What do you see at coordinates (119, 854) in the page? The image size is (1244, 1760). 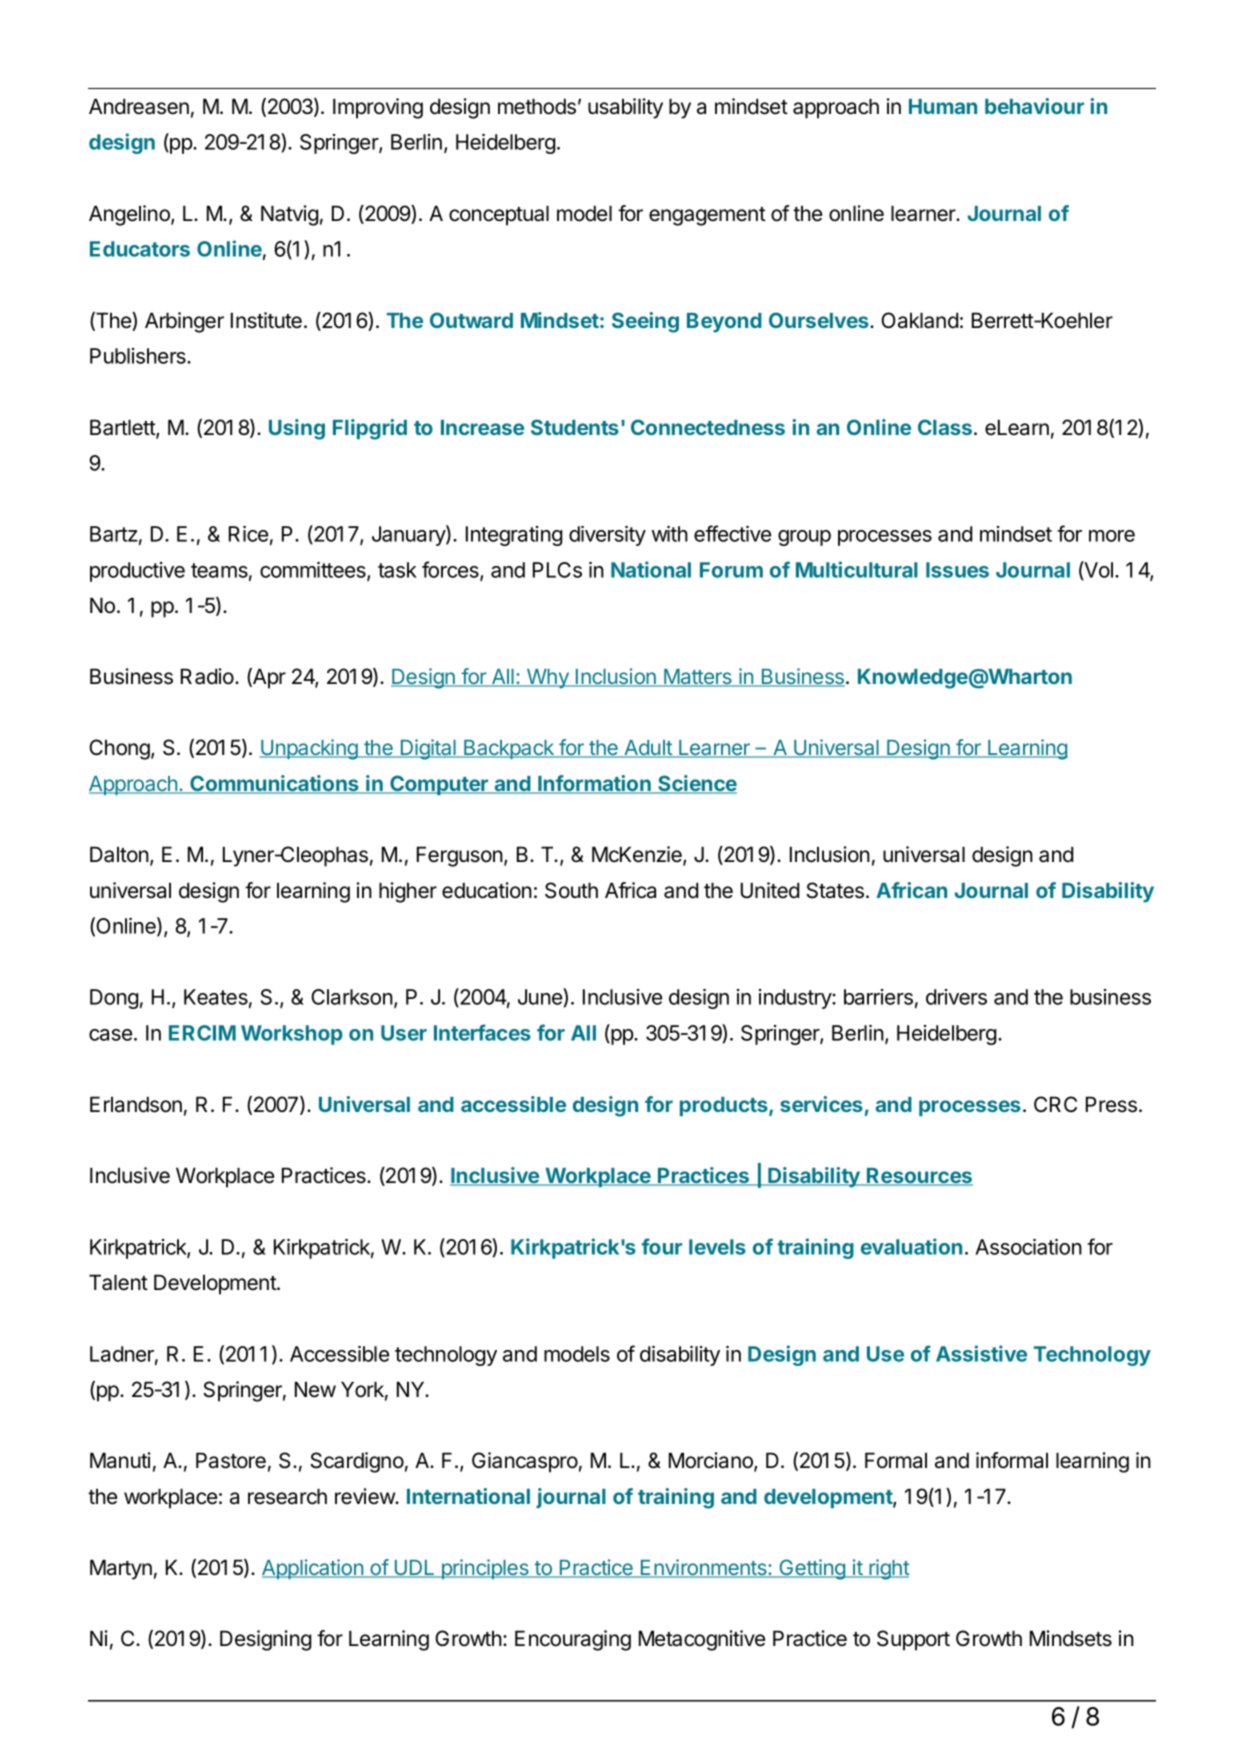 I see `Dalton` at bounding box center [119, 854].
